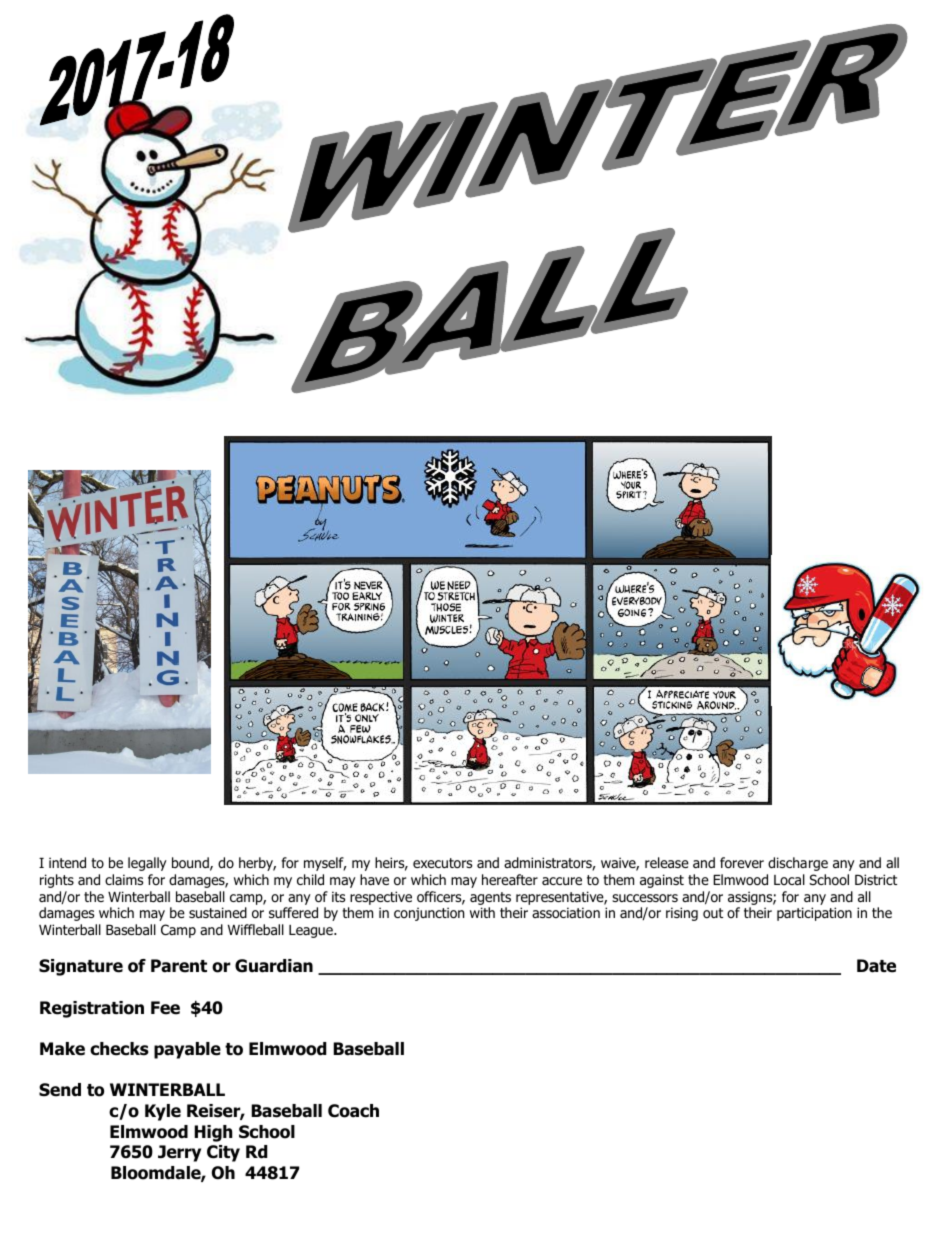 Image resolution: width=952 pixels, height=1233 pixels. I want to click on Jerry, so click(179, 1153).
